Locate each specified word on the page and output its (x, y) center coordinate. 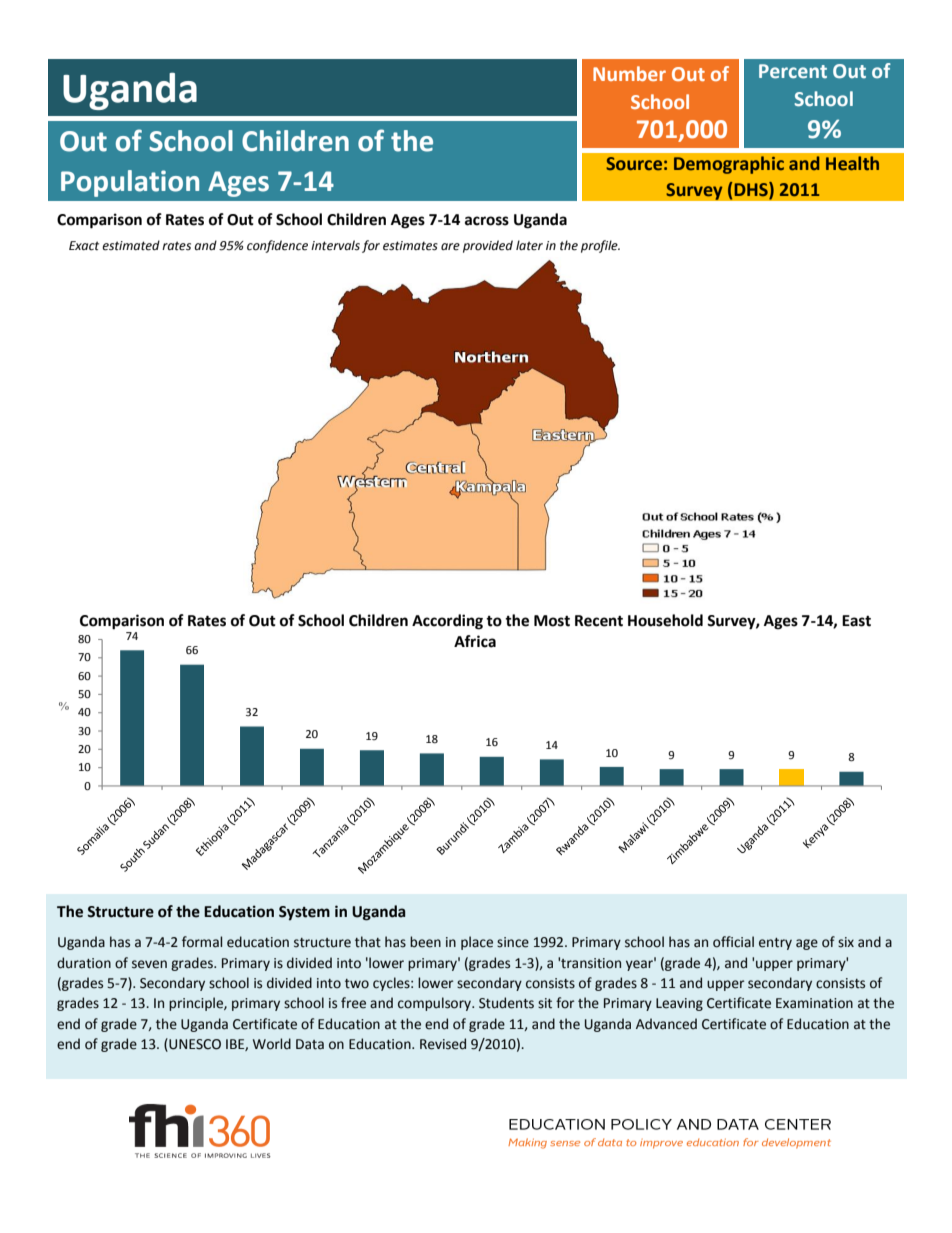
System (304, 913)
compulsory (435, 1004)
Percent (793, 71)
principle (197, 1004)
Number (629, 73)
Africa (475, 641)
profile (600, 246)
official (733, 942)
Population (130, 183)
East (856, 621)
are (450, 247)
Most (552, 621)
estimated (131, 245)
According (447, 622)
